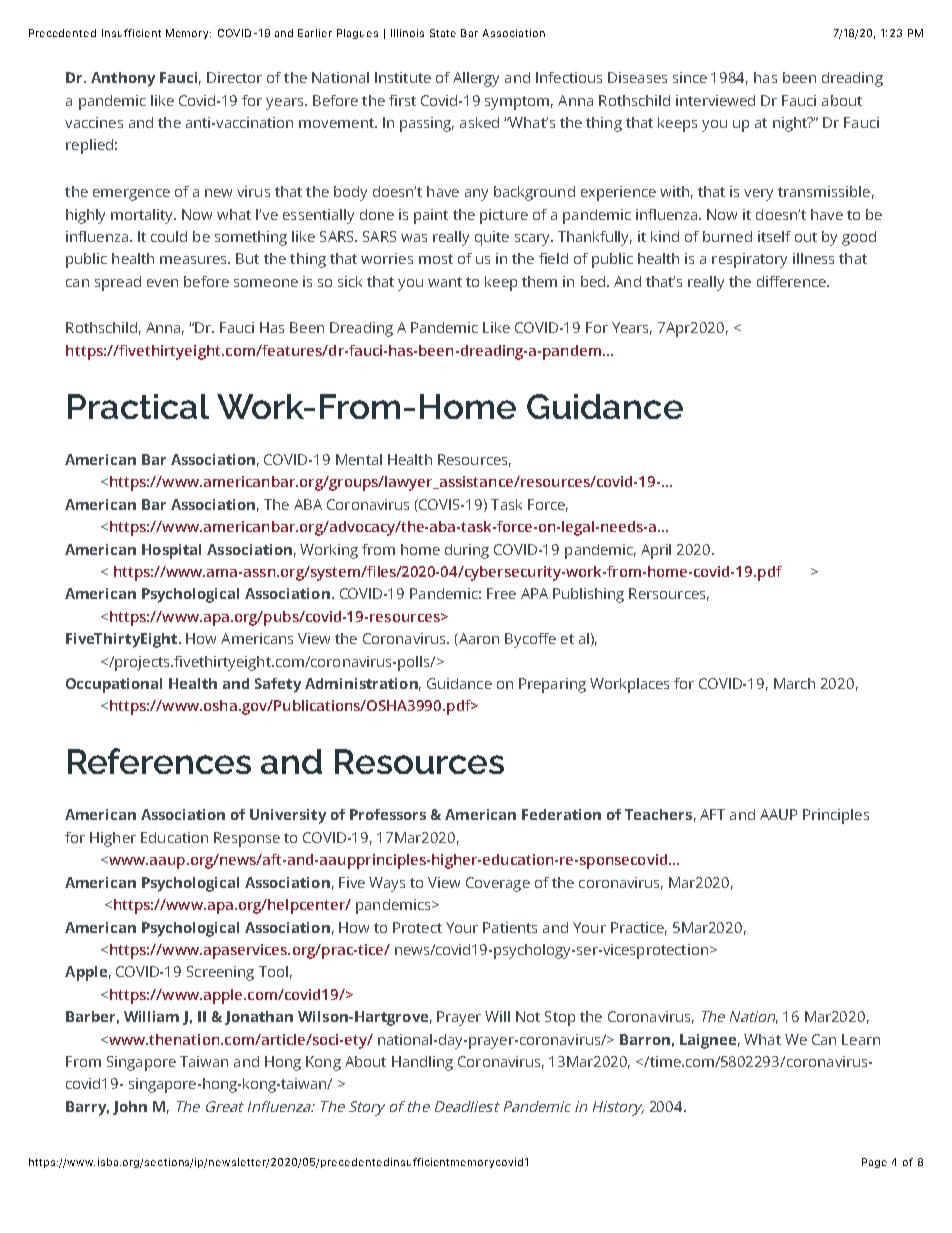 The image size is (952, 1233). What do you see at coordinates (561, 814) in the screenshot?
I see `Federation` at bounding box center [561, 814].
